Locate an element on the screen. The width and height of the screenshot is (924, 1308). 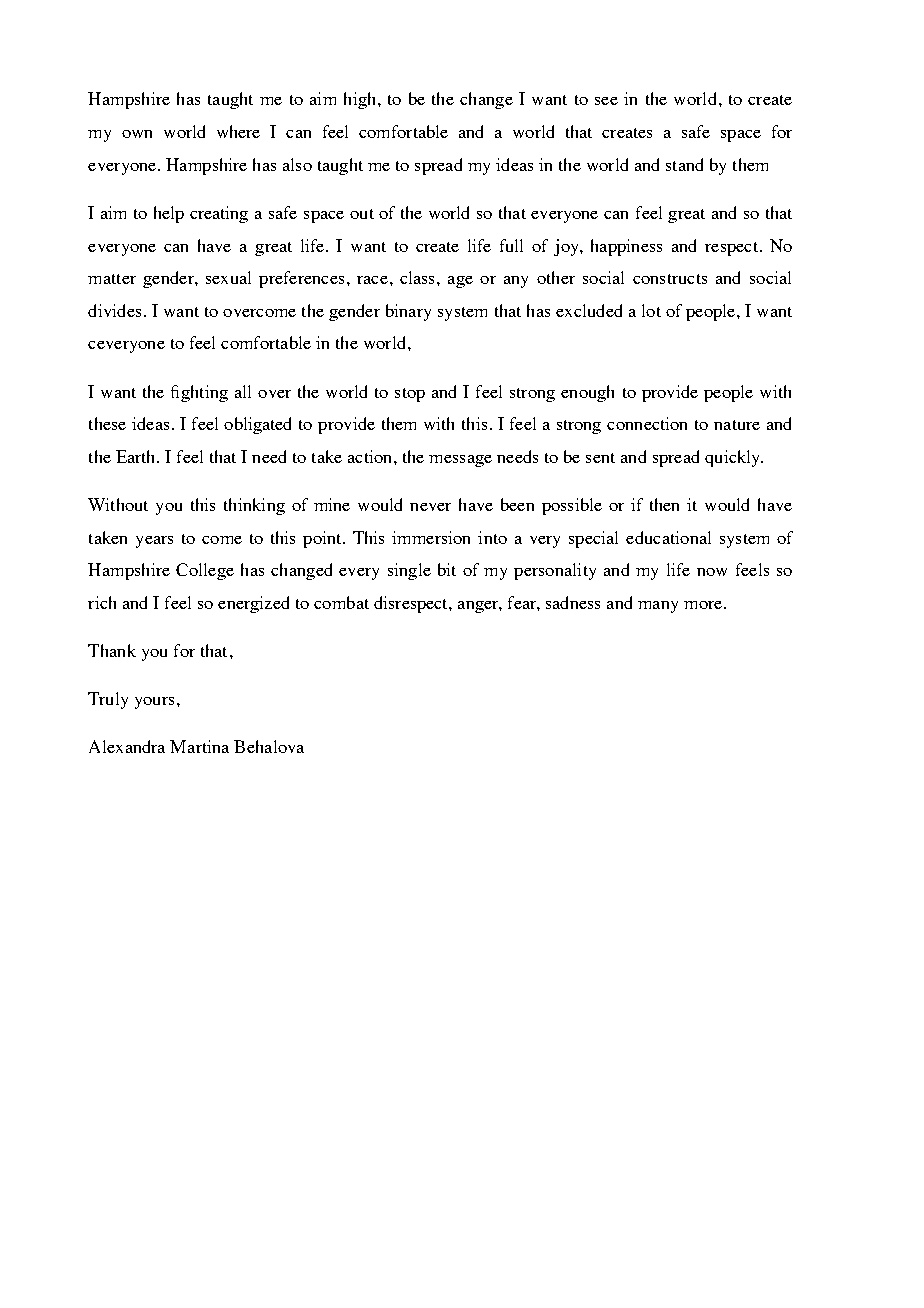
divides is located at coordinates (114, 310).
